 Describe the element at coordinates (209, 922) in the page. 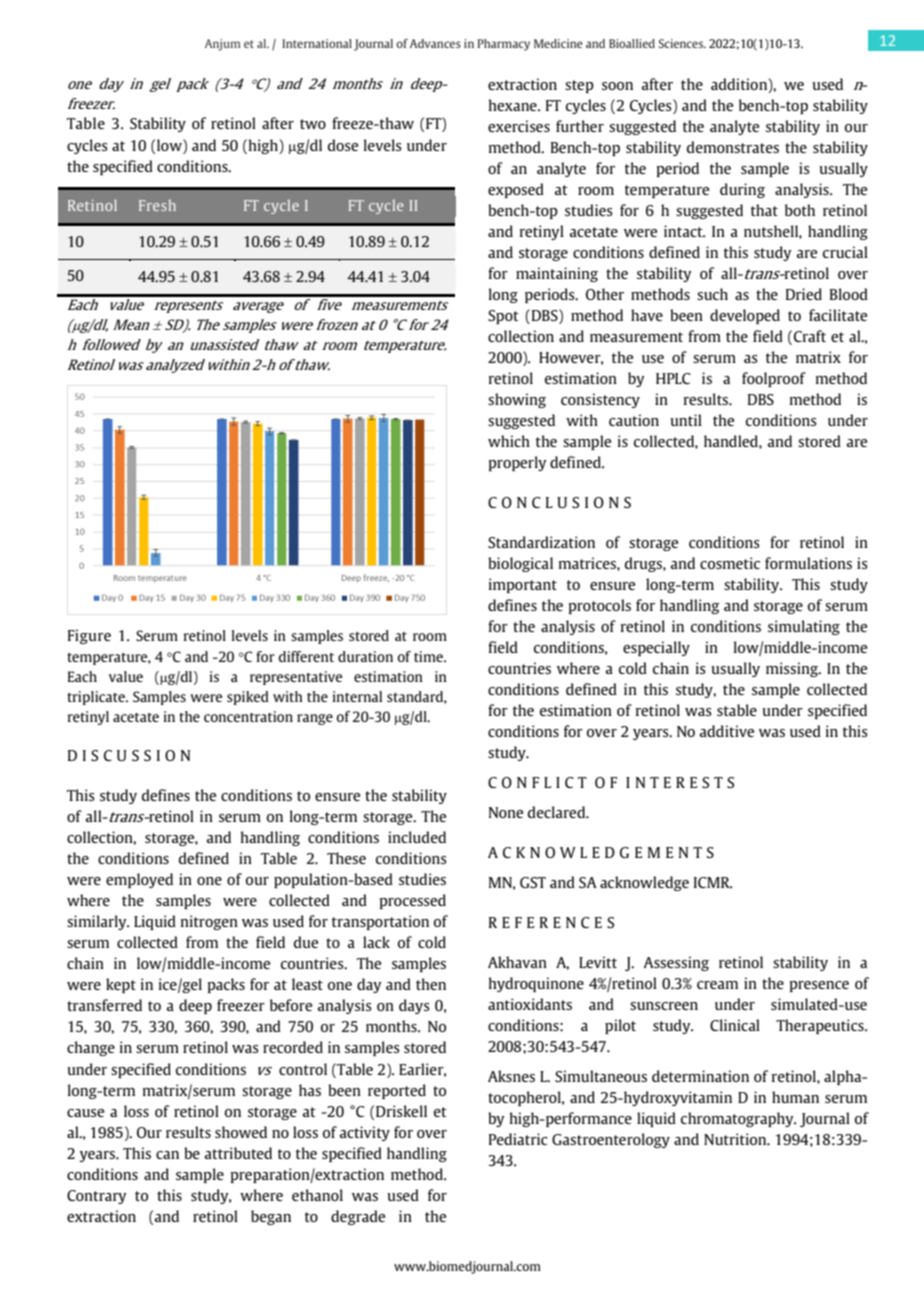

I see `nitrogen` at that location.
